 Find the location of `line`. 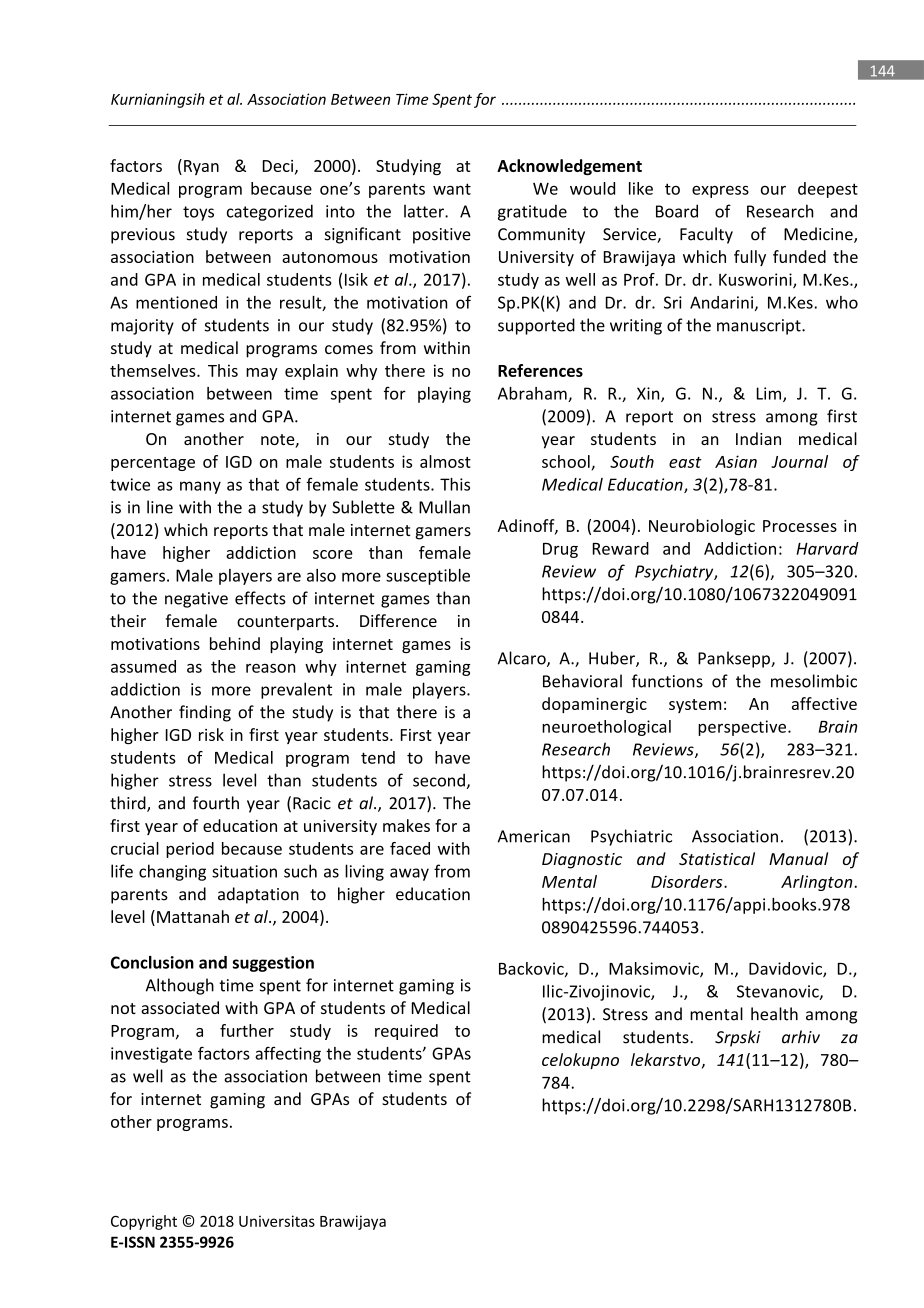

line is located at coordinates (160, 507).
